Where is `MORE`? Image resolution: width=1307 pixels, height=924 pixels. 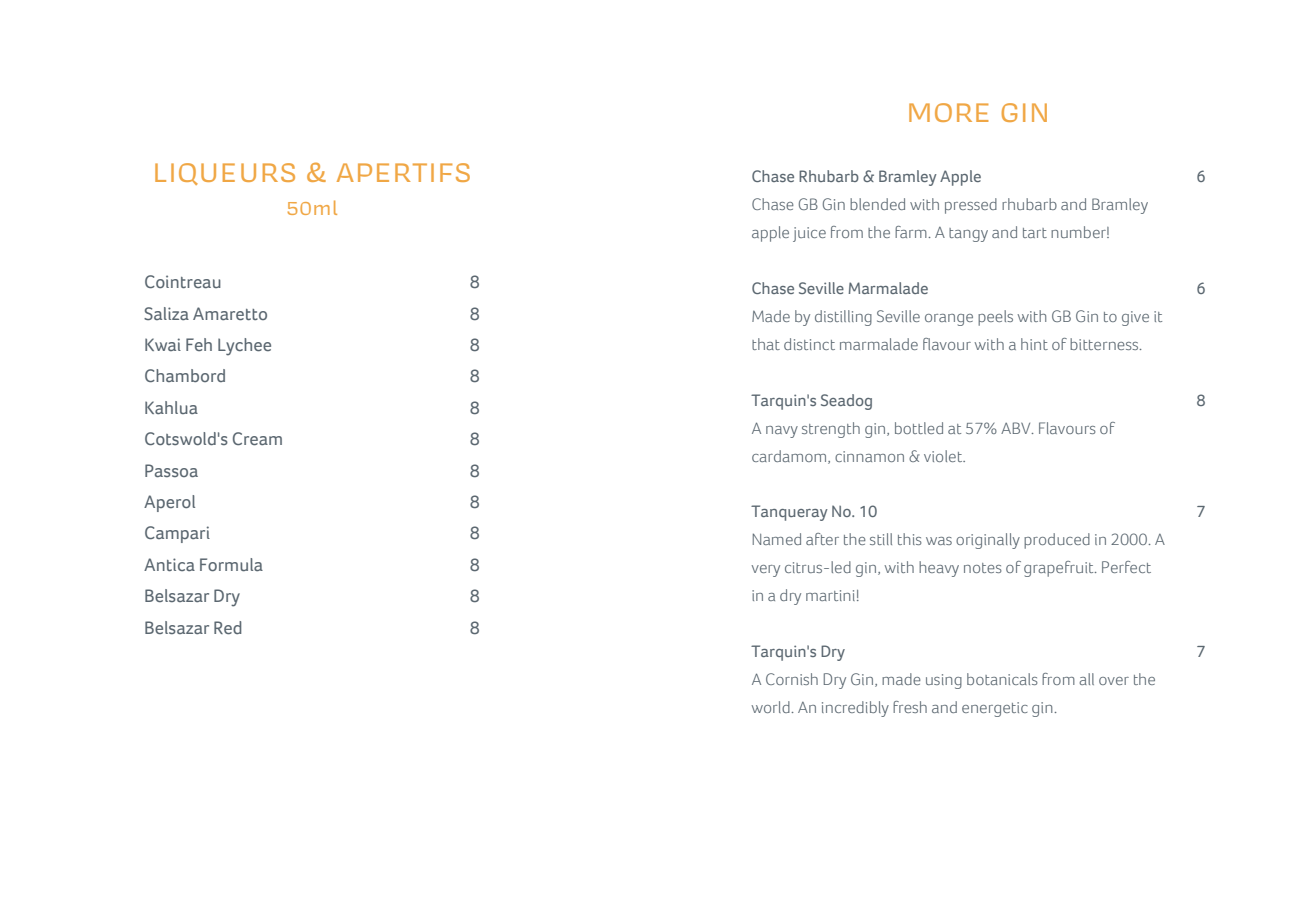 MORE is located at coordinates (948, 112).
